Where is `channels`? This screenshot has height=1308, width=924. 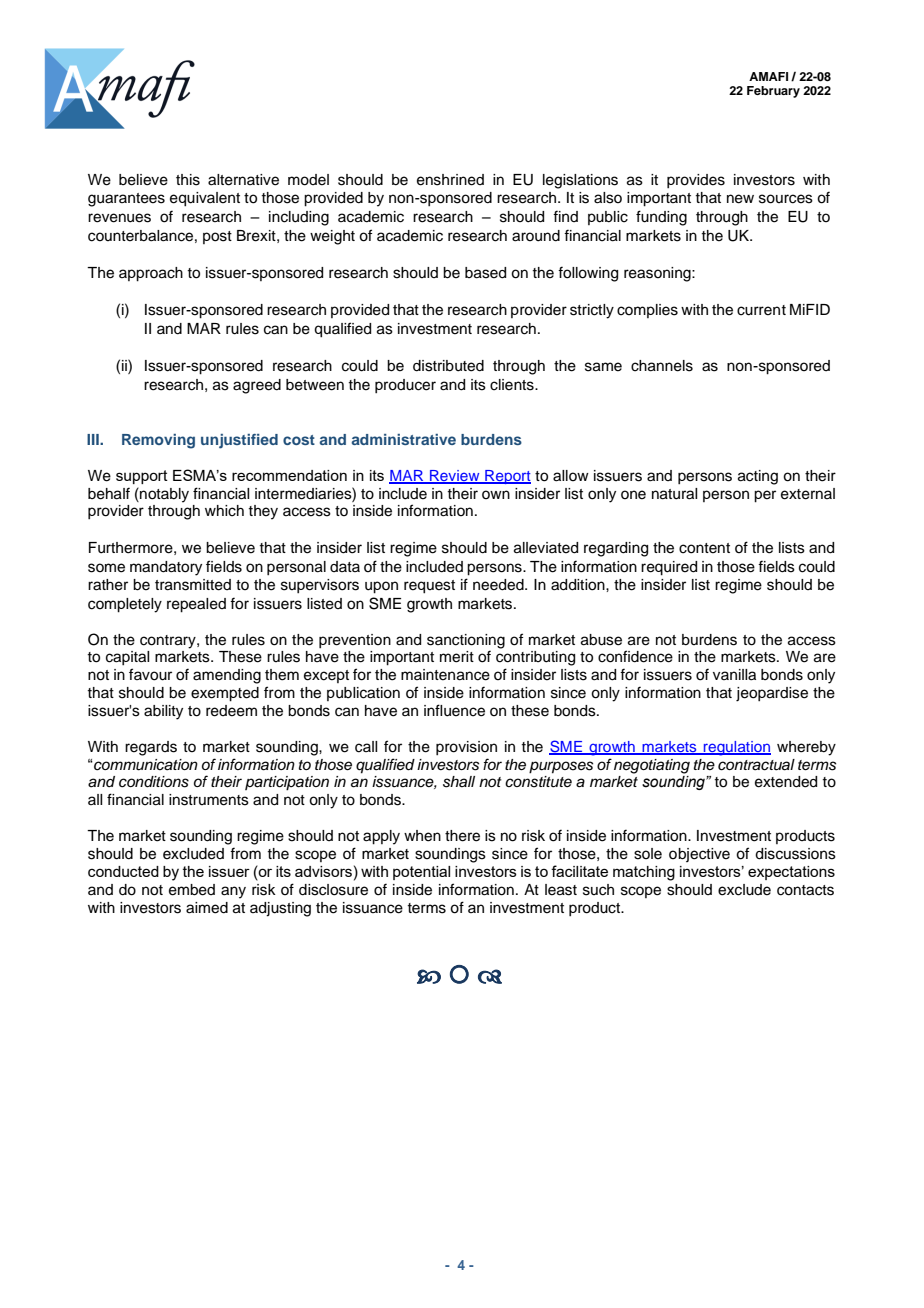 channels is located at coordinates (662, 366).
